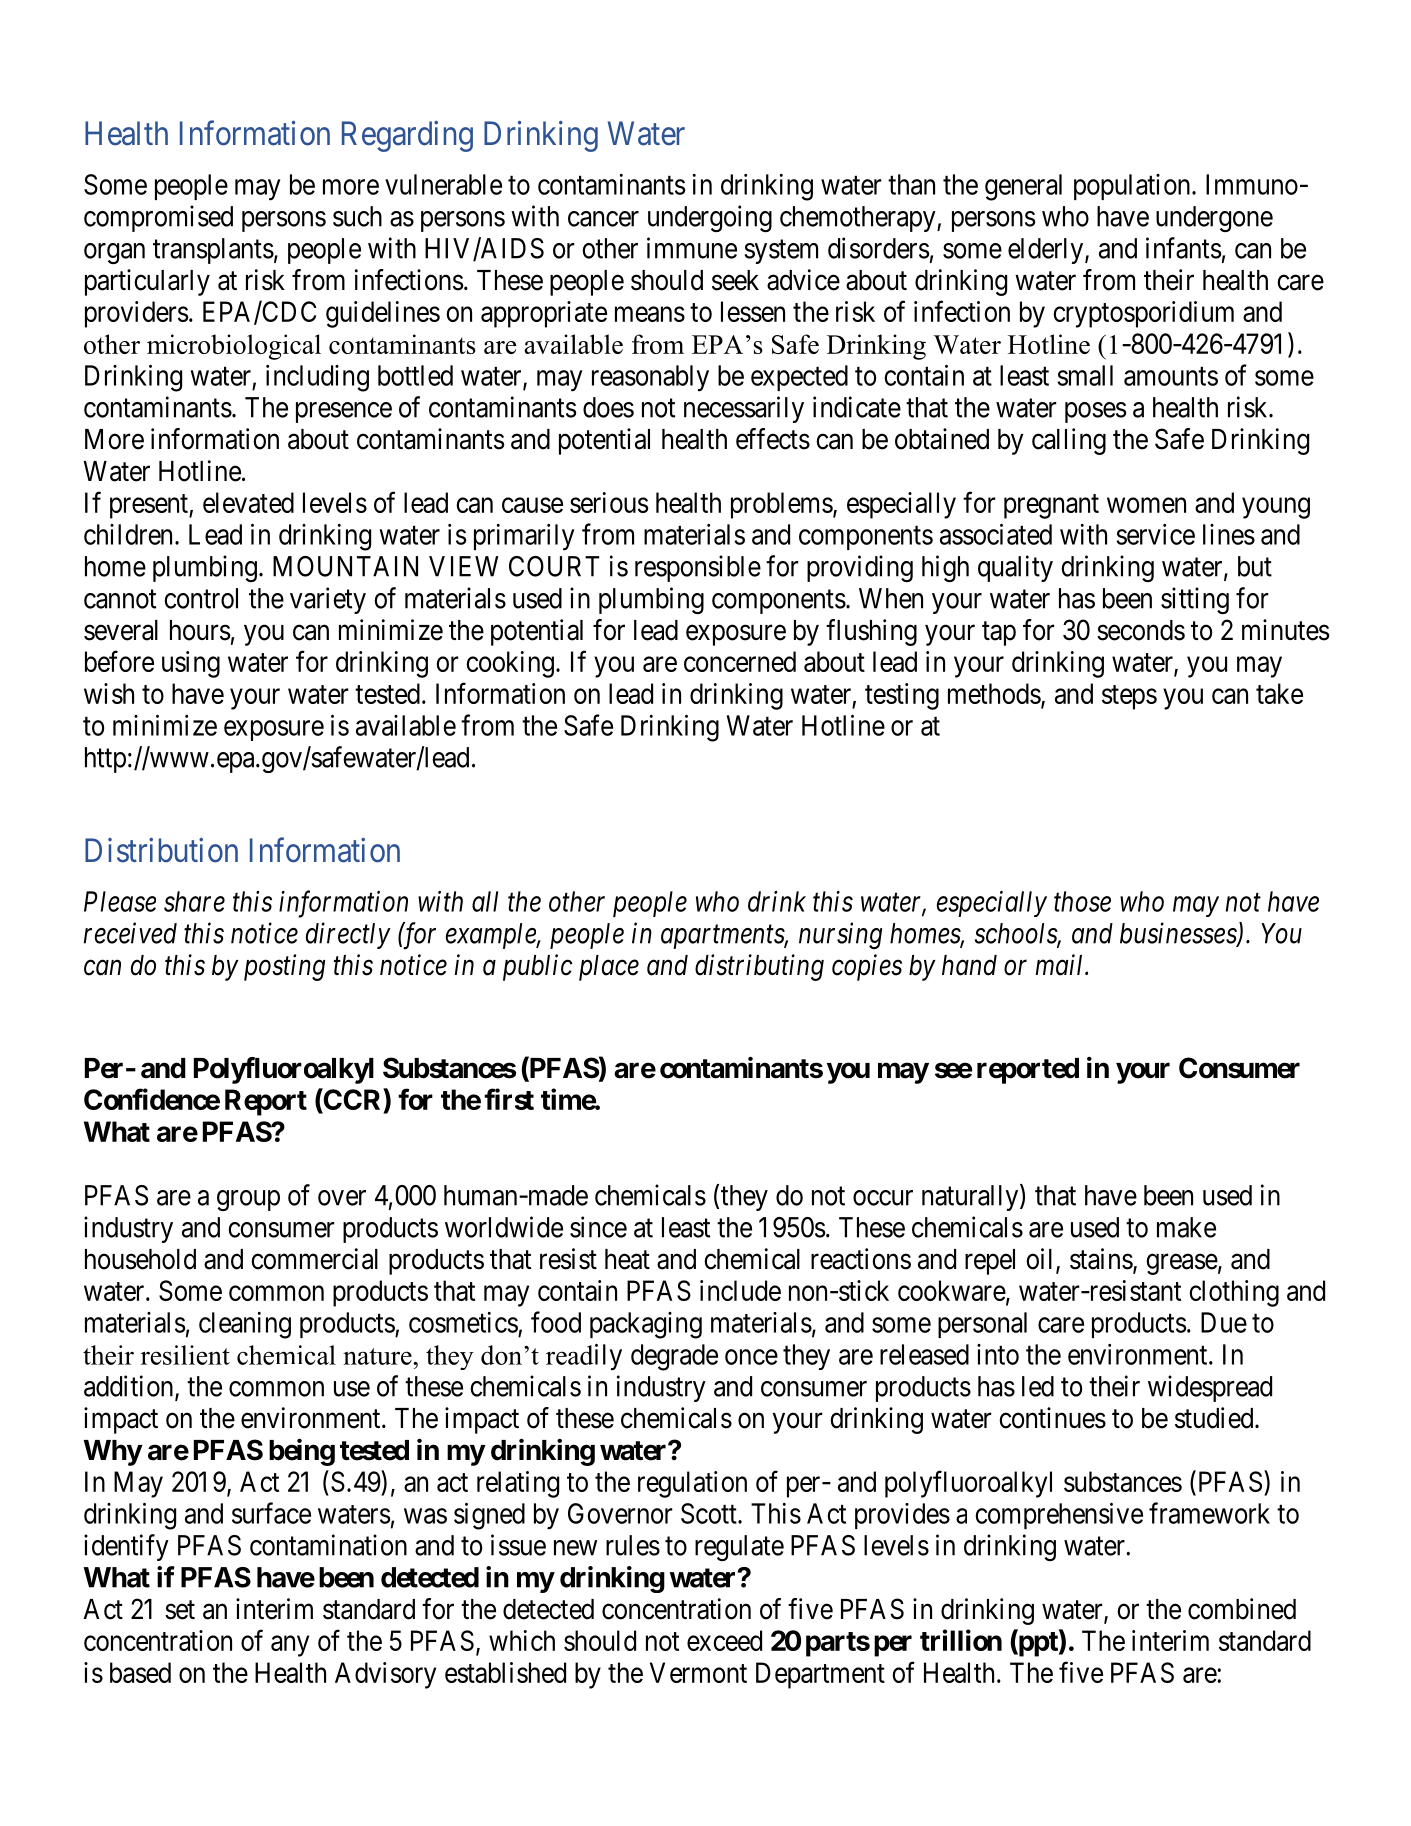 The image size is (1411, 1826). Describe the element at coordinates (213, 251) in the page. I see `transplants` at that location.
